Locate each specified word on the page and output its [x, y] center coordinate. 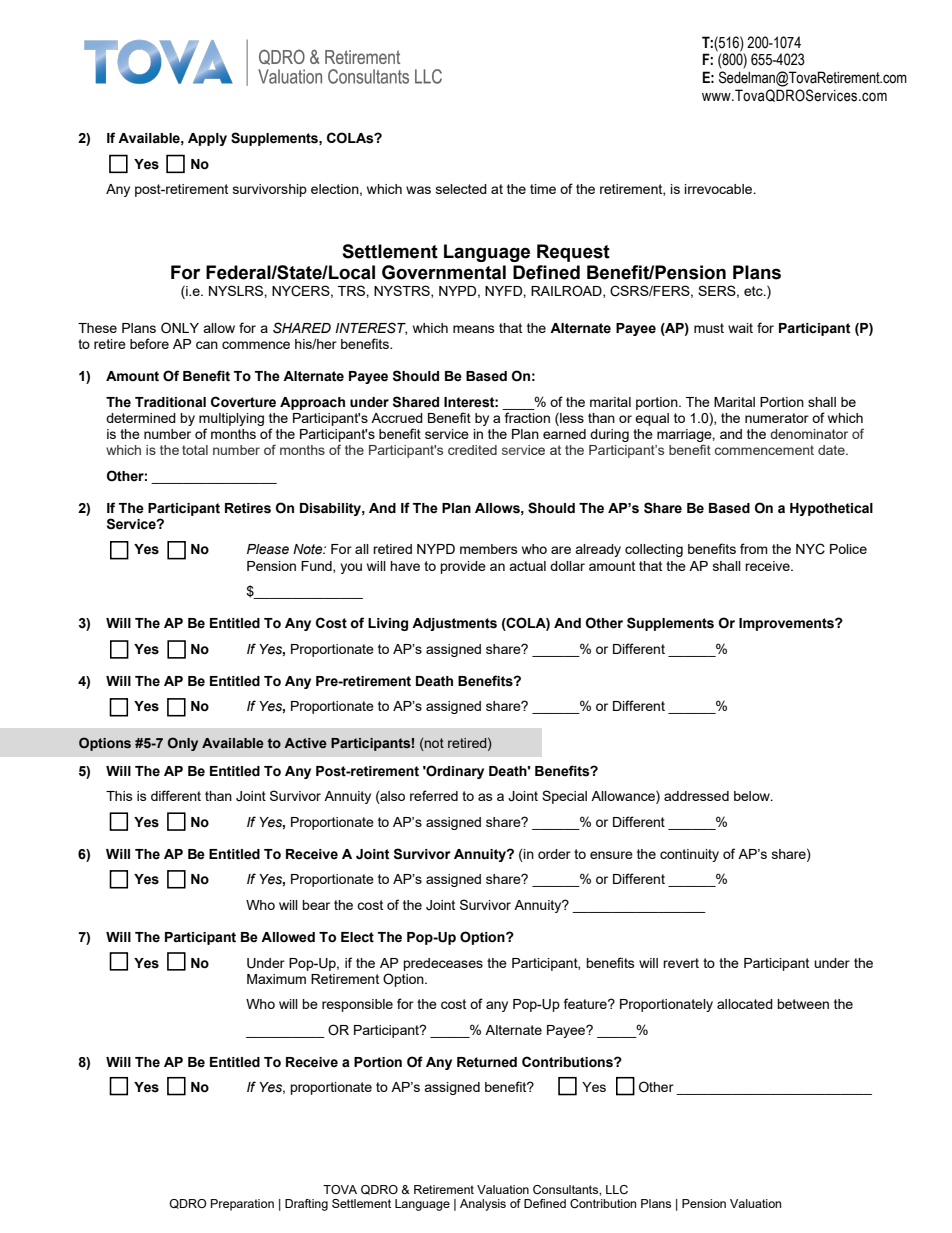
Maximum [276, 979]
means [474, 329]
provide [463, 567]
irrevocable [720, 189]
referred [434, 795]
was [418, 190]
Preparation [242, 1205]
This [119, 796]
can [207, 345]
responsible [357, 1005]
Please [268, 549]
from [754, 548]
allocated [745, 1004]
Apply [207, 139]
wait [740, 328]
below [753, 796]
